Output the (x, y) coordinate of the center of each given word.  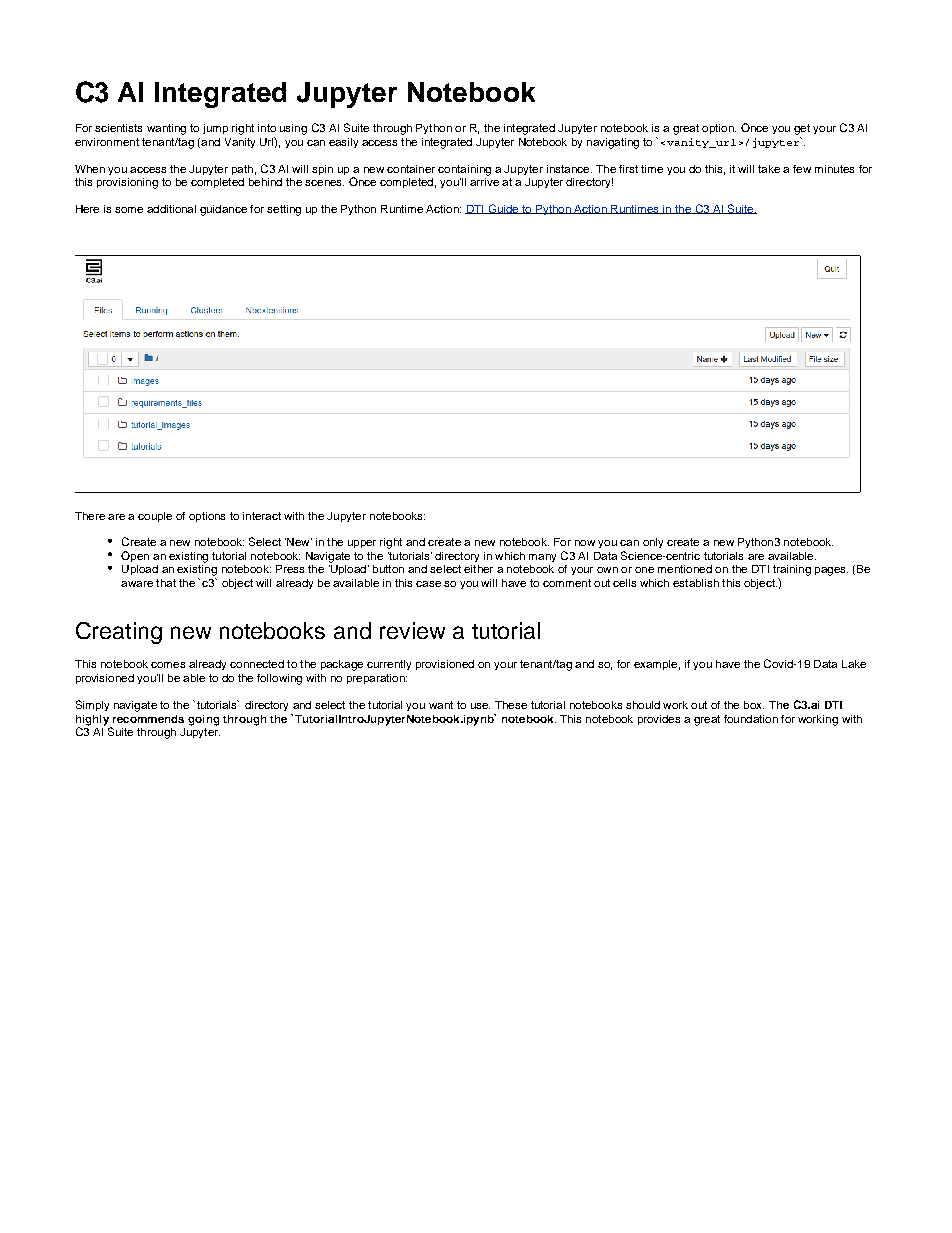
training (792, 570)
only (653, 543)
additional (171, 209)
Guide (503, 209)
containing (464, 170)
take (769, 169)
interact (262, 516)
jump (215, 129)
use (480, 706)
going (203, 720)
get (802, 129)
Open (135, 556)
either (478, 569)
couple (155, 517)
